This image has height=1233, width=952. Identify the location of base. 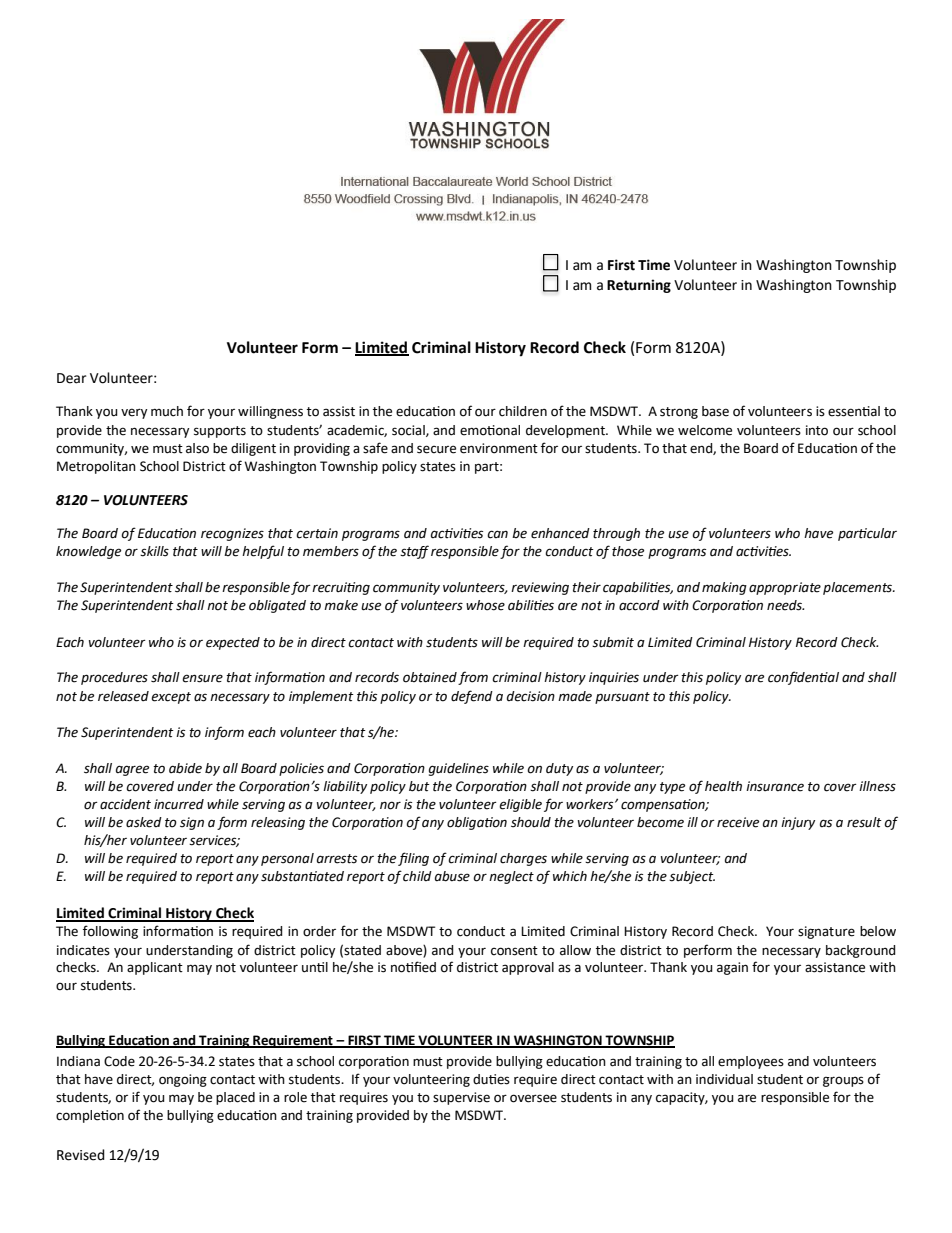
(715, 411).
